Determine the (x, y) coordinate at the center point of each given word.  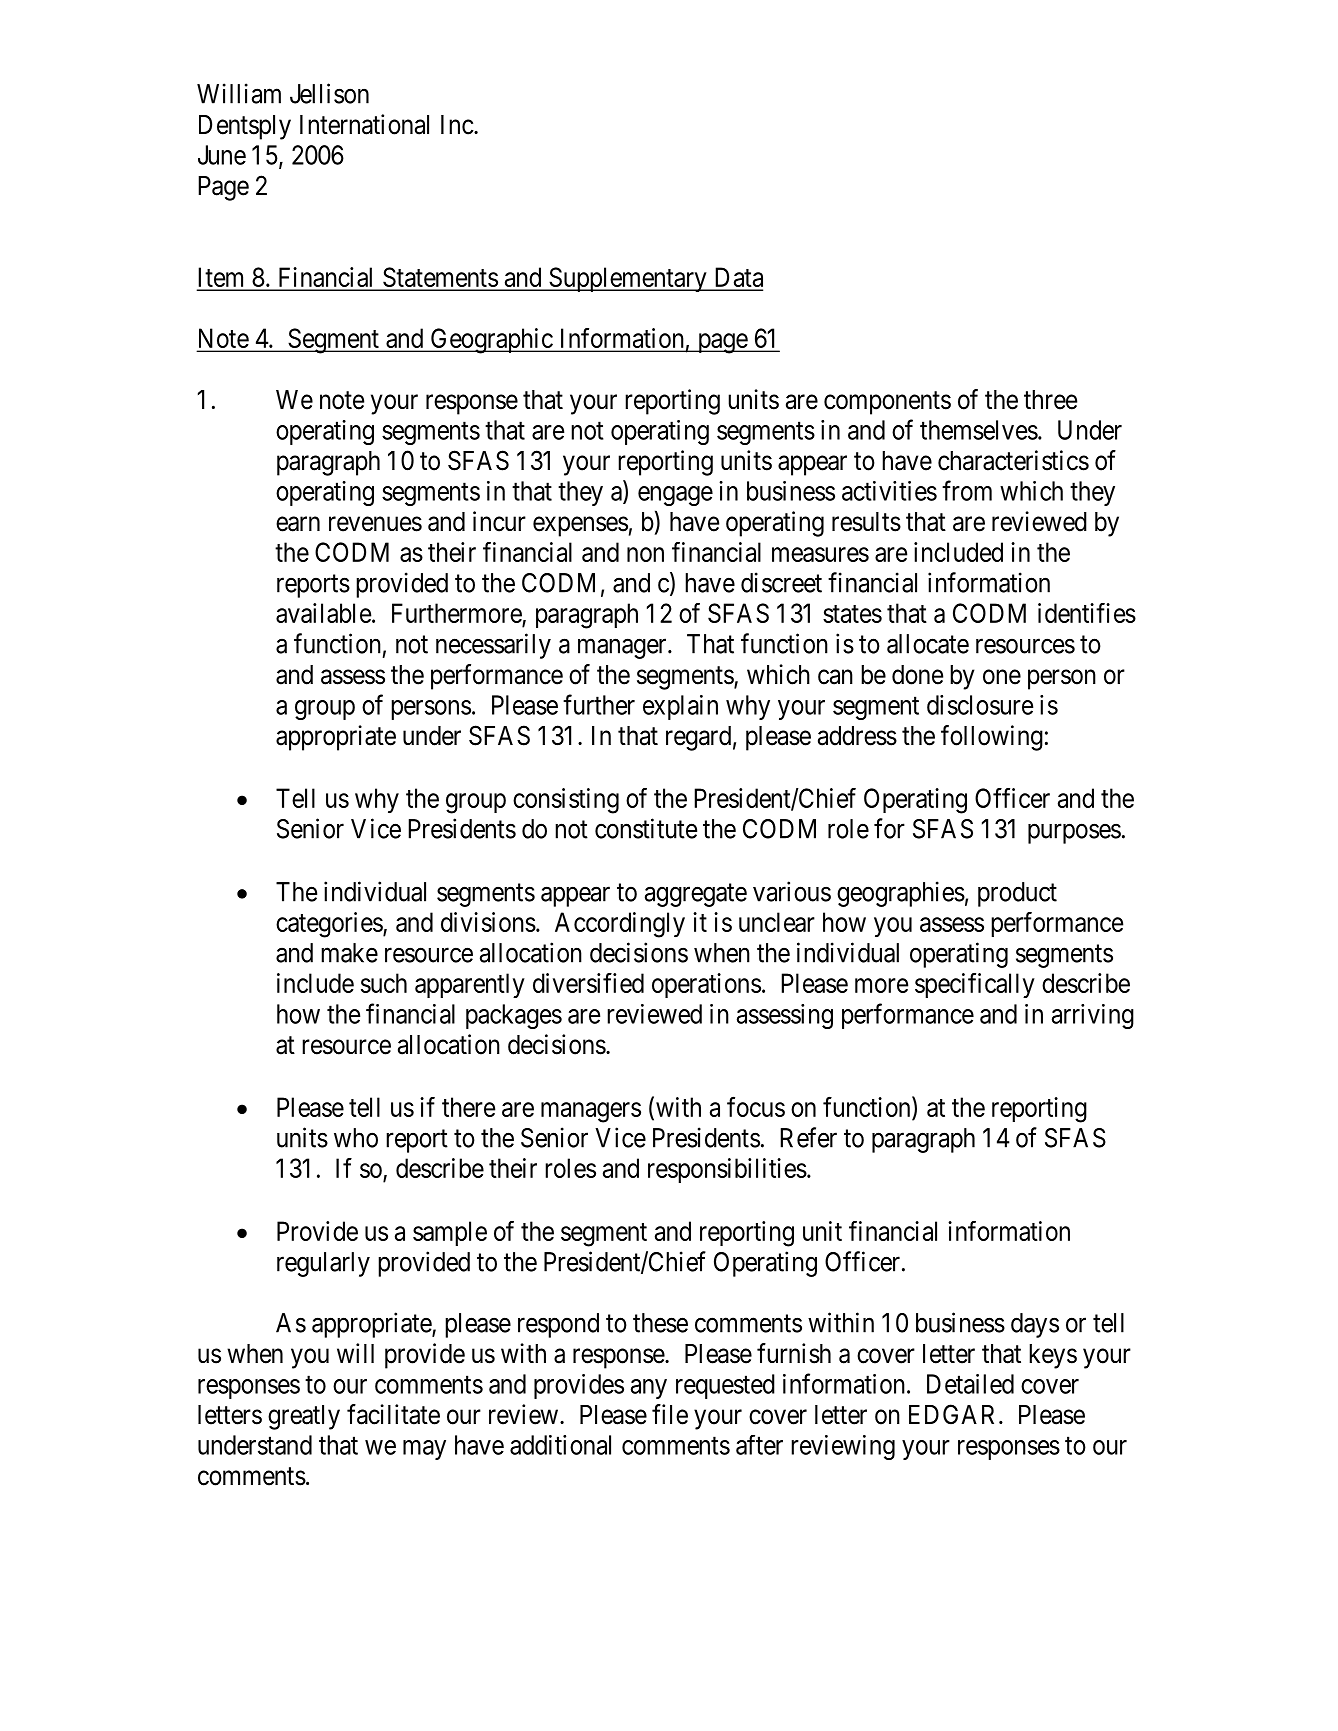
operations (706, 985)
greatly (304, 1417)
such (384, 983)
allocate (928, 644)
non (645, 554)
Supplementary (628, 279)
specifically (975, 985)
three (1050, 400)
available (323, 613)
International (364, 124)
